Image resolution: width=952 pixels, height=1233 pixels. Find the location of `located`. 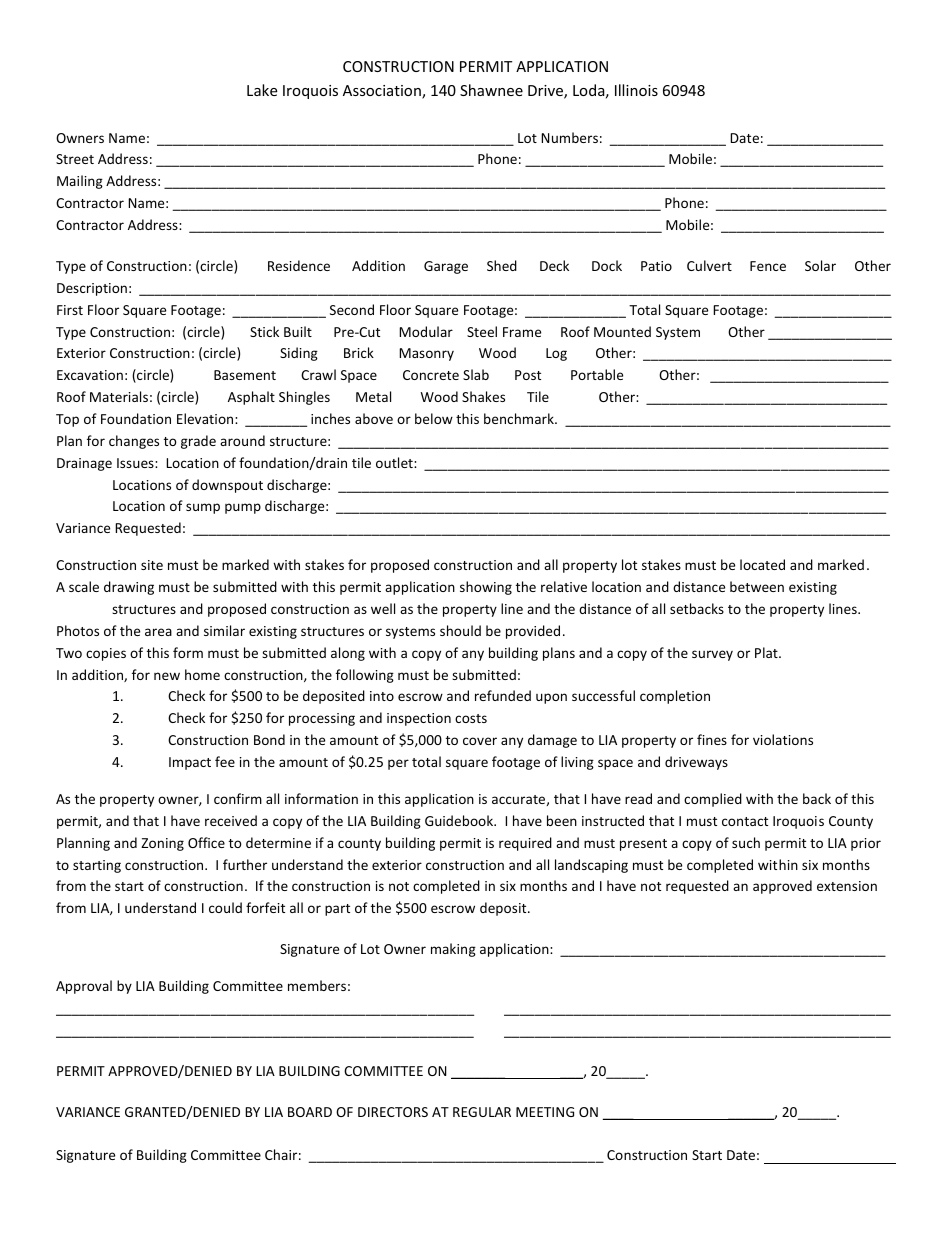

located is located at coordinates (762, 564).
